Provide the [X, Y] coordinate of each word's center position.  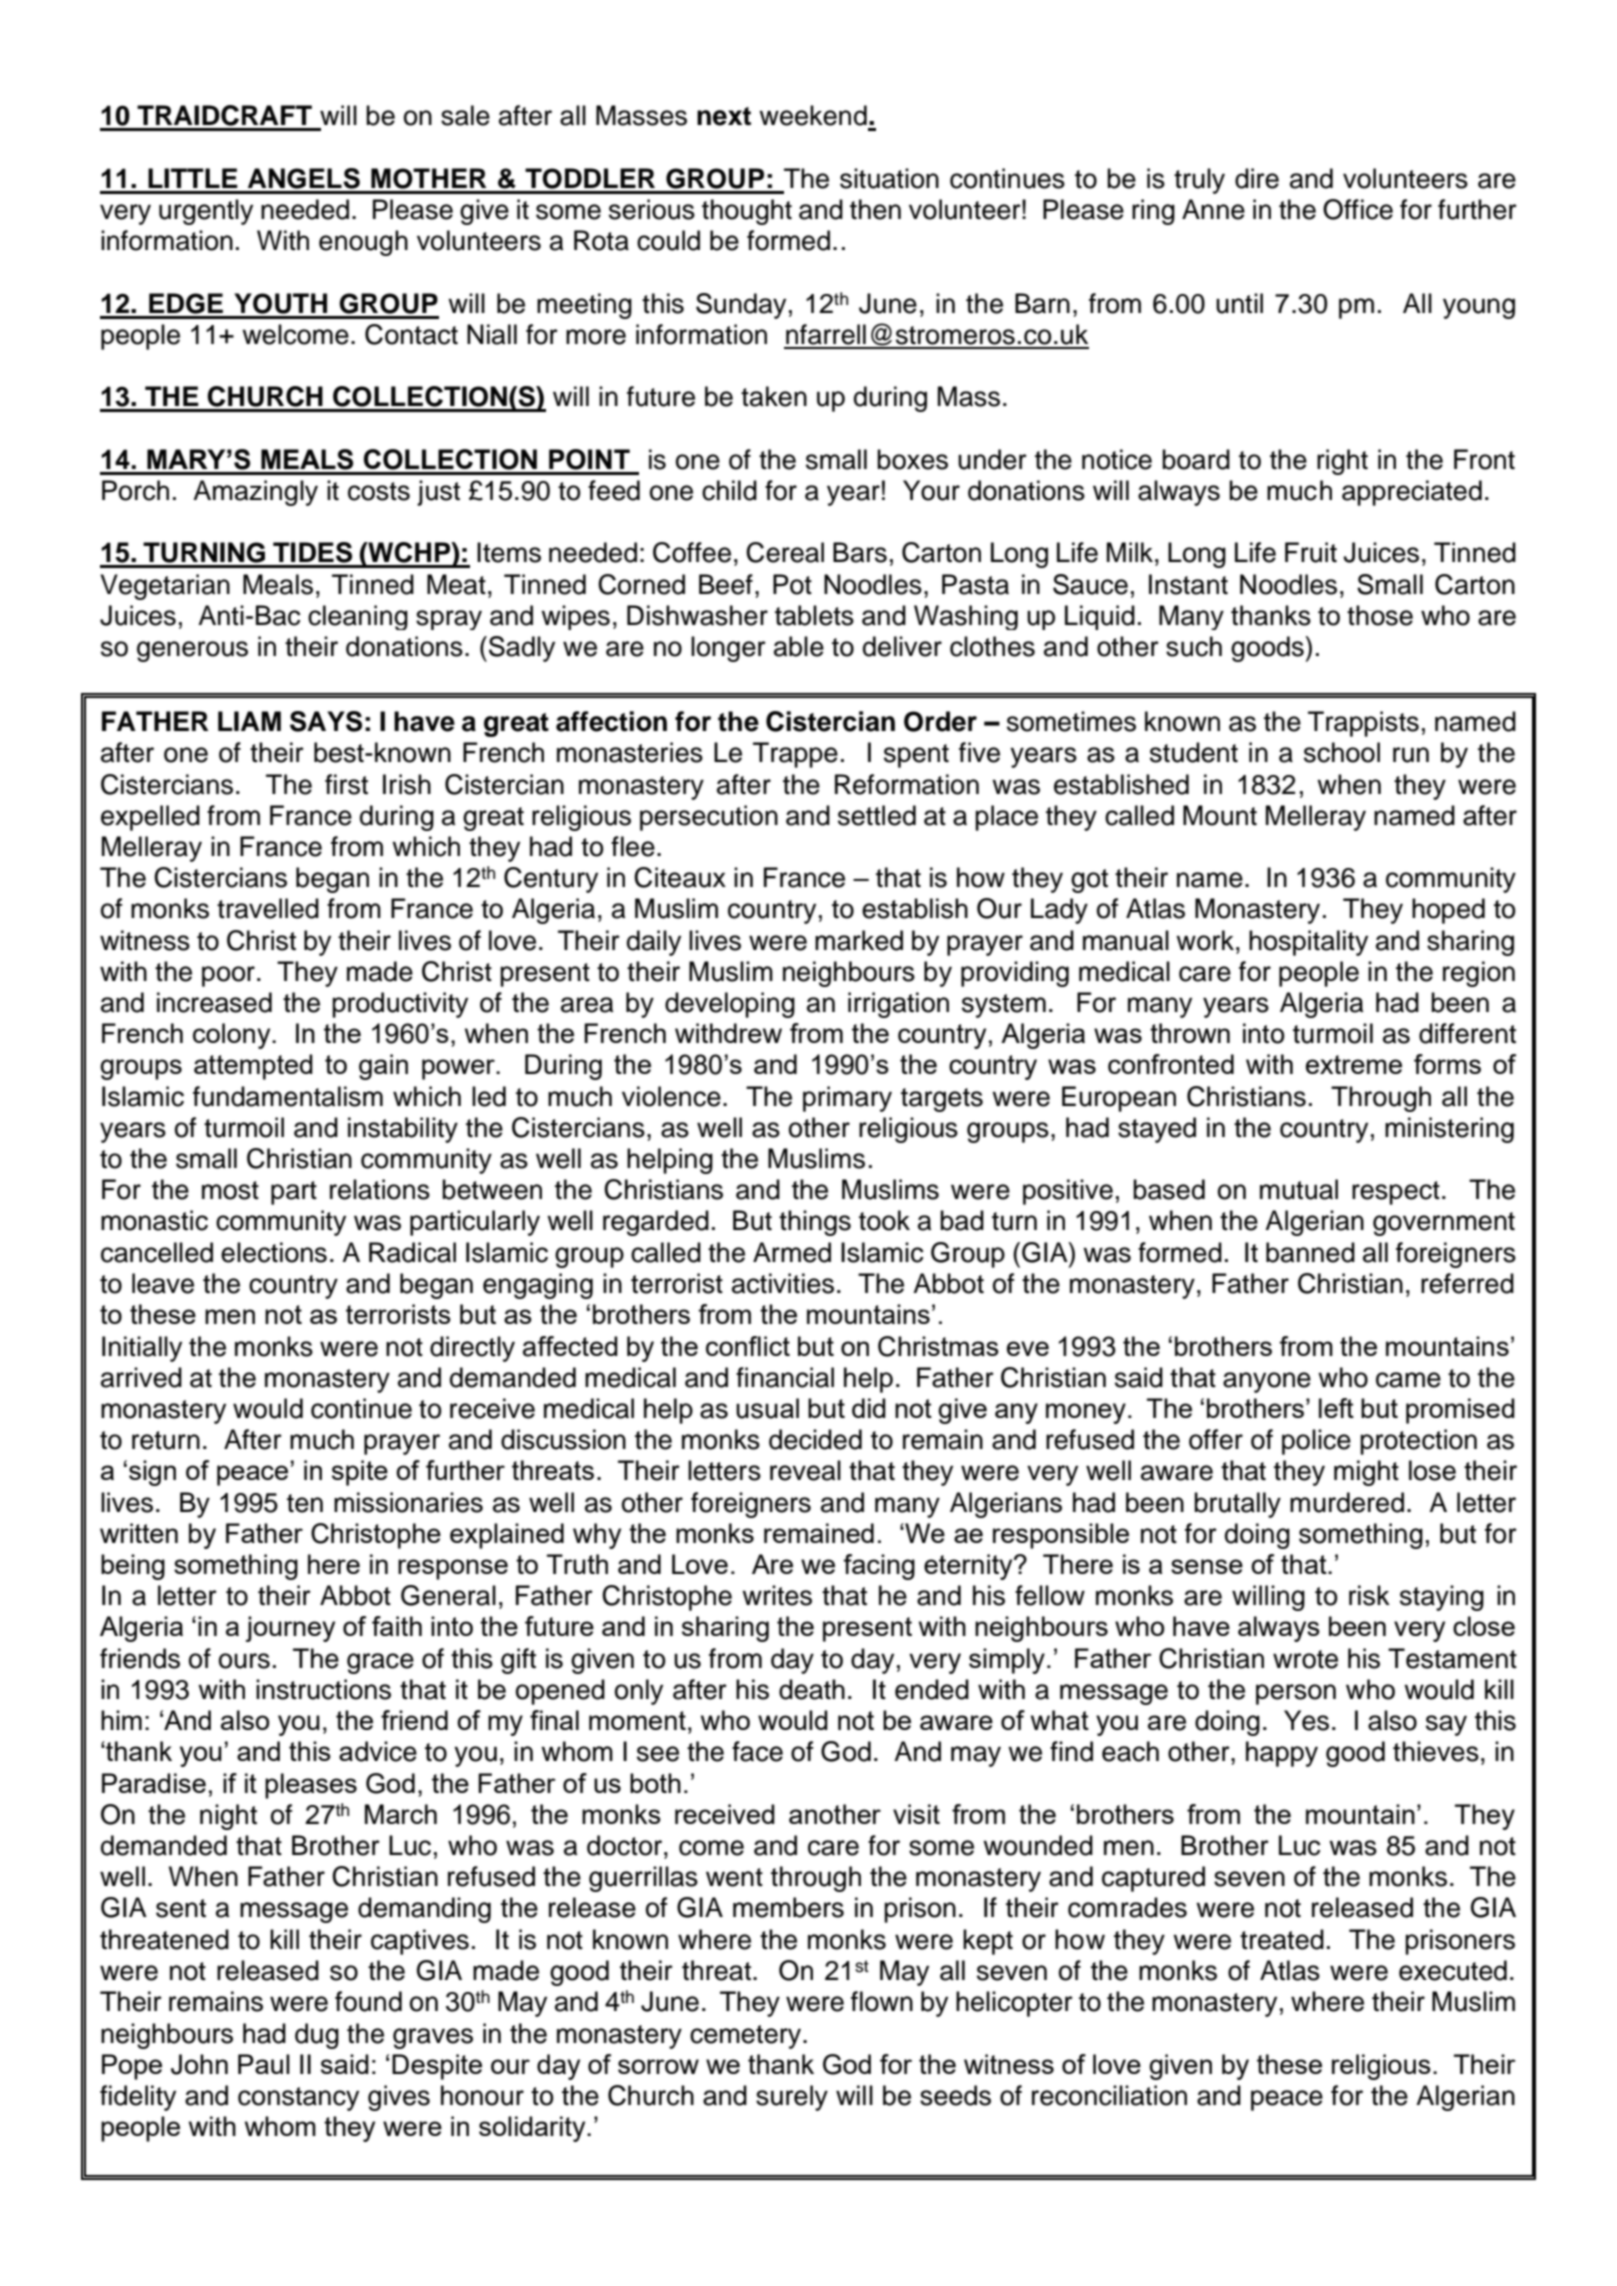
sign [152, 1473]
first [346, 784]
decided [815, 1439]
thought [747, 212]
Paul [264, 2064]
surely [792, 2098]
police [1316, 1442]
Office [1358, 209]
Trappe [795, 755]
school [1342, 752]
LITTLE [193, 178]
